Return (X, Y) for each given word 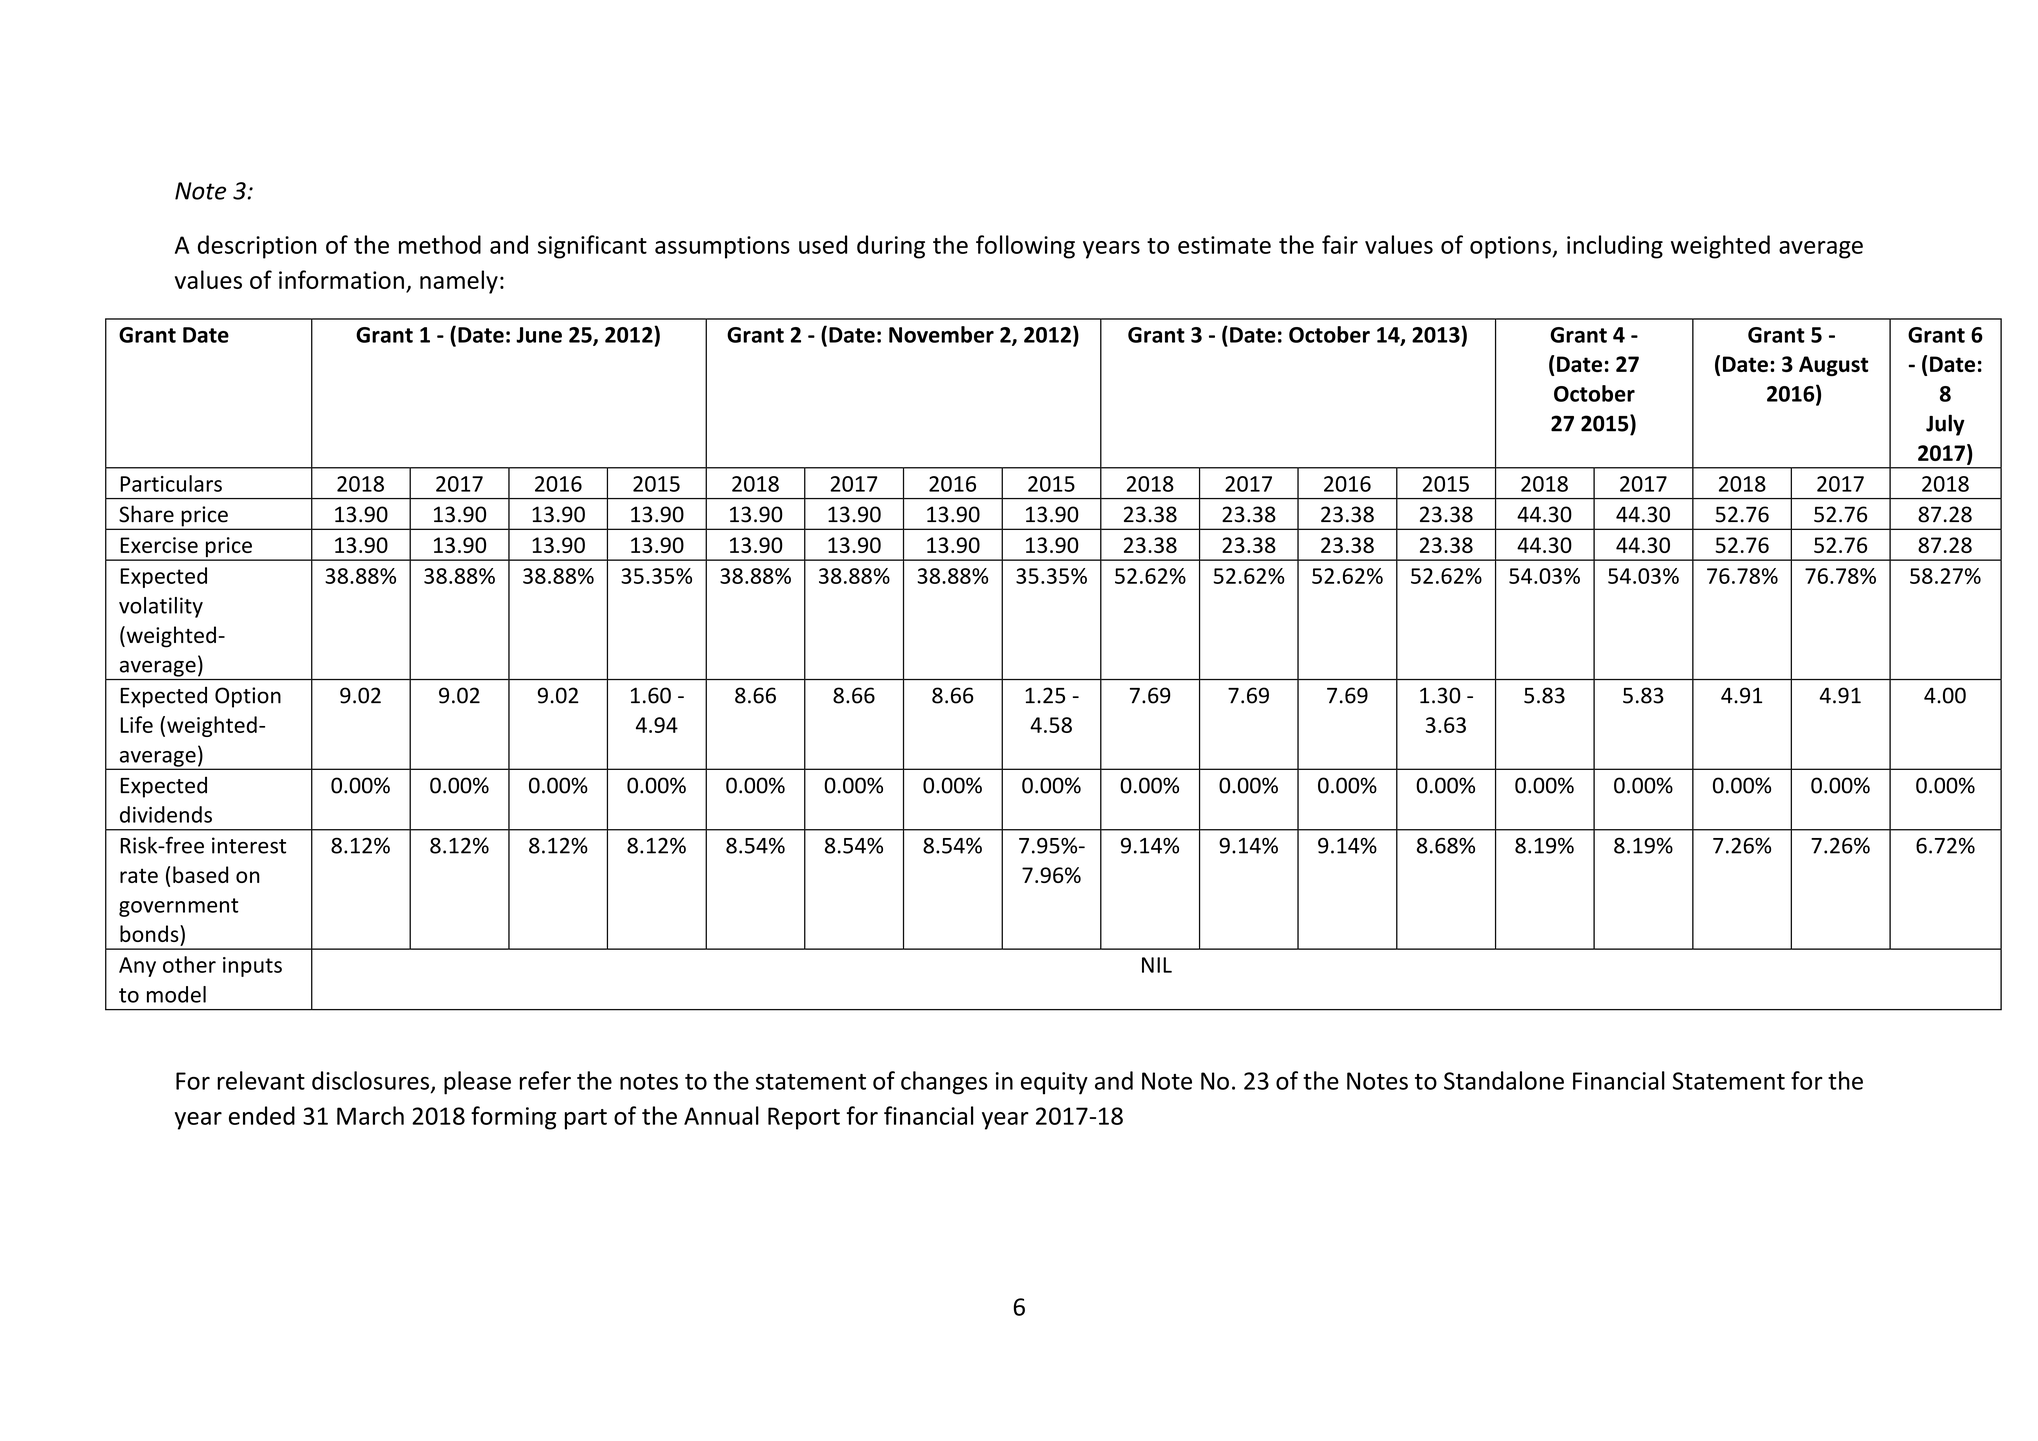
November (941, 334)
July (1945, 425)
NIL (1157, 965)
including (1615, 247)
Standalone (1504, 1080)
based (200, 874)
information (341, 279)
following (1025, 247)
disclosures (370, 1080)
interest (249, 845)
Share (146, 514)
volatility (161, 607)
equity (1054, 1083)
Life (136, 724)
